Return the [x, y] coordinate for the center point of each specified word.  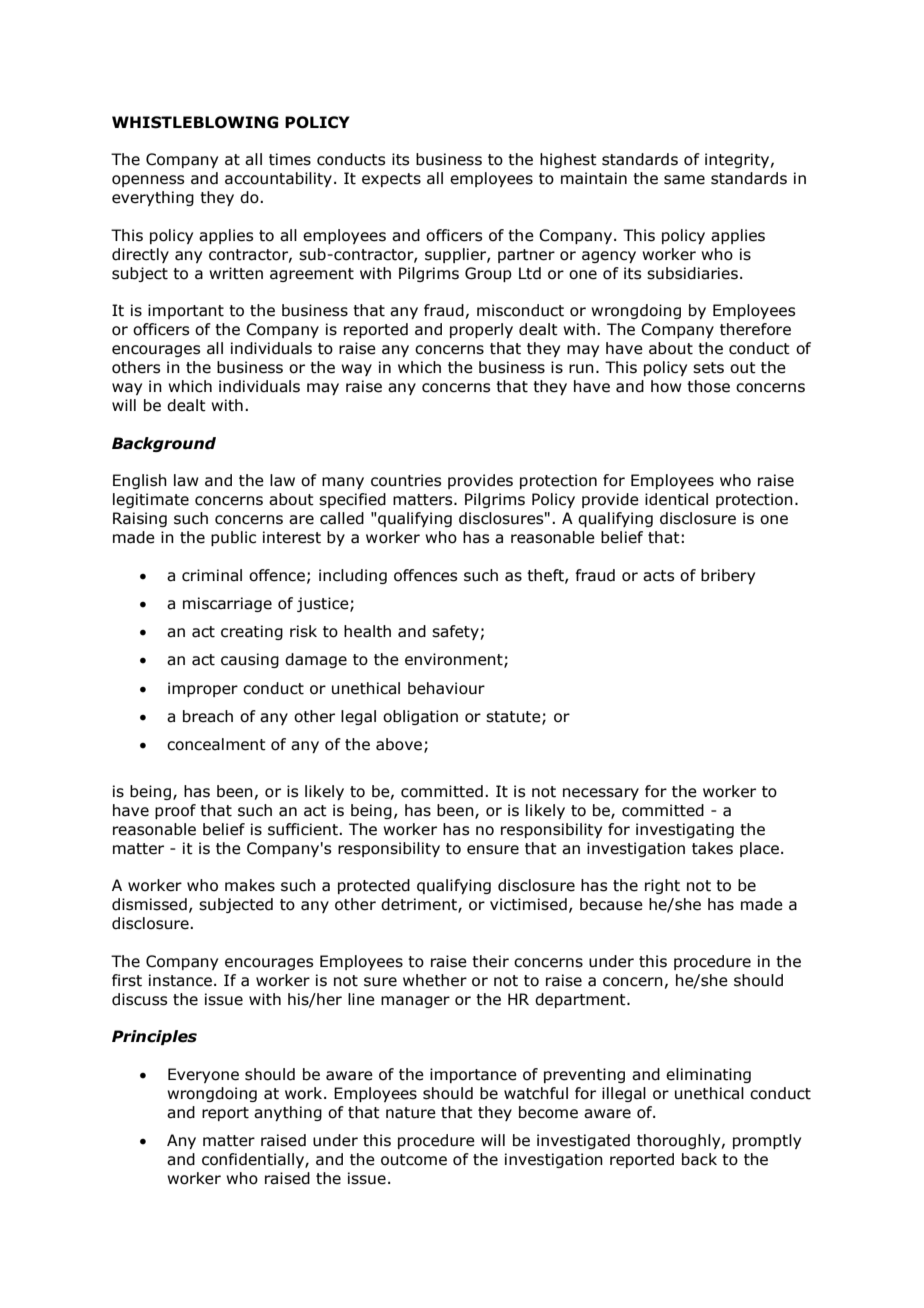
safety [455, 632]
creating [252, 632]
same [684, 180]
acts [658, 576]
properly [481, 330]
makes [250, 885]
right [662, 886]
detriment [420, 905]
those [708, 386]
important [186, 311]
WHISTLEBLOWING [195, 122]
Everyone [203, 1075]
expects [391, 180]
